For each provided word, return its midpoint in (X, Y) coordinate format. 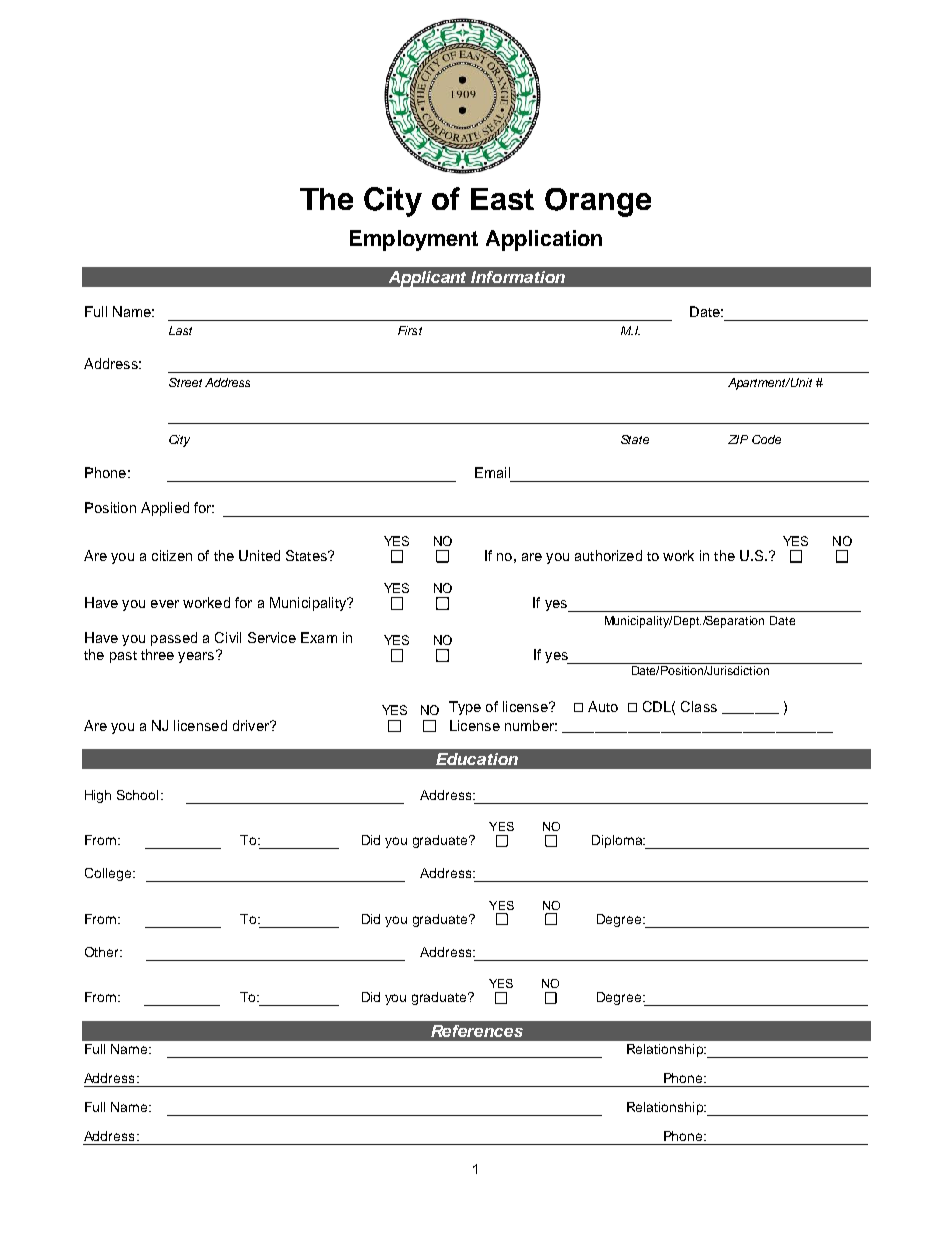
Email (492, 472)
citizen (172, 555)
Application (544, 240)
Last (180, 330)
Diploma (618, 841)
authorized (608, 555)
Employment (414, 240)
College (108, 874)
